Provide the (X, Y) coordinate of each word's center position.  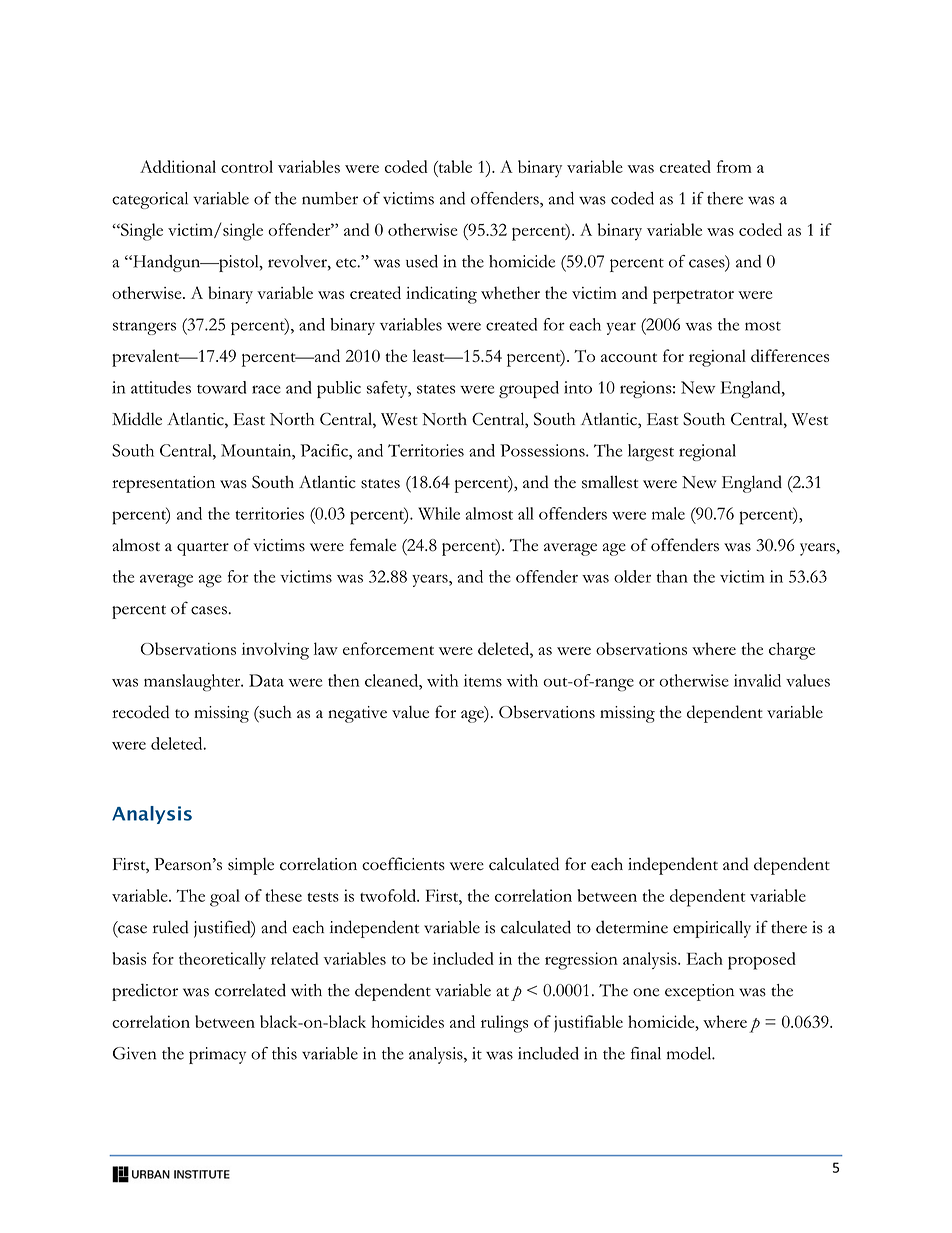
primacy (217, 1055)
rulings (504, 1024)
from (734, 166)
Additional (178, 166)
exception (699, 992)
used (422, 261)
